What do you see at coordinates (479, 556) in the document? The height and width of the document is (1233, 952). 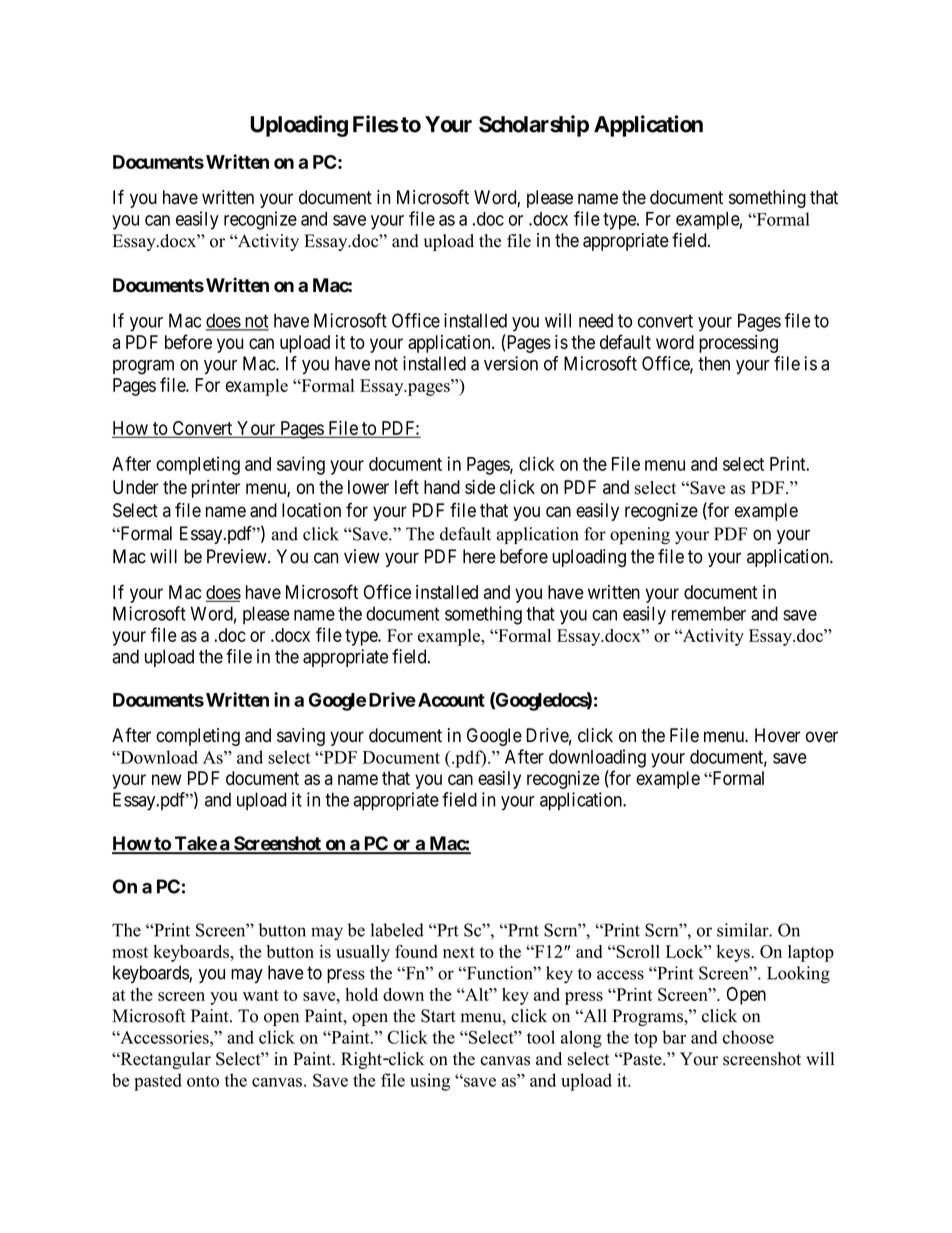 I see `here` at bounding box center [479, 556].
